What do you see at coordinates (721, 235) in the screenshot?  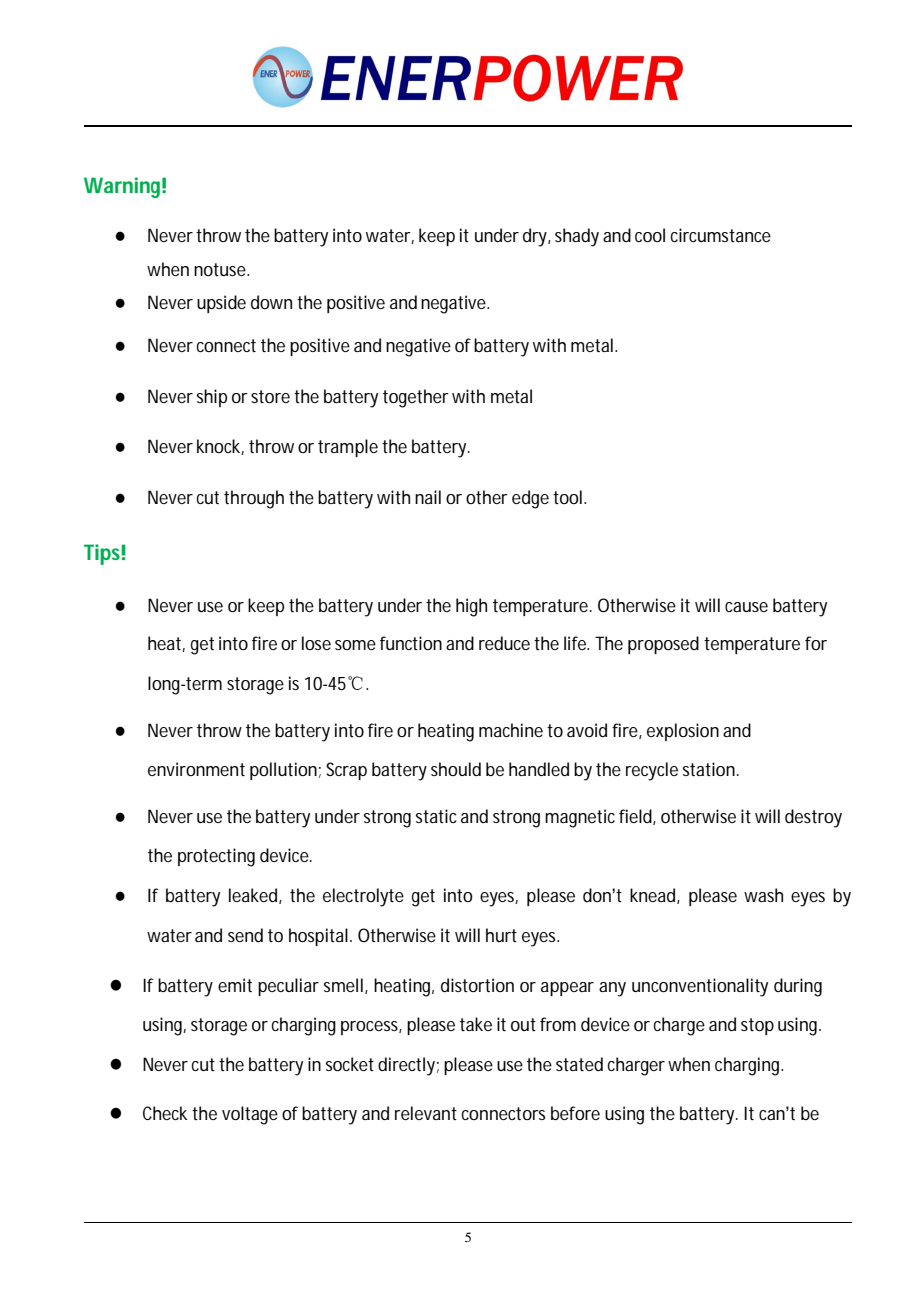 I see `circumstance` at bounding box center [721, 235].
